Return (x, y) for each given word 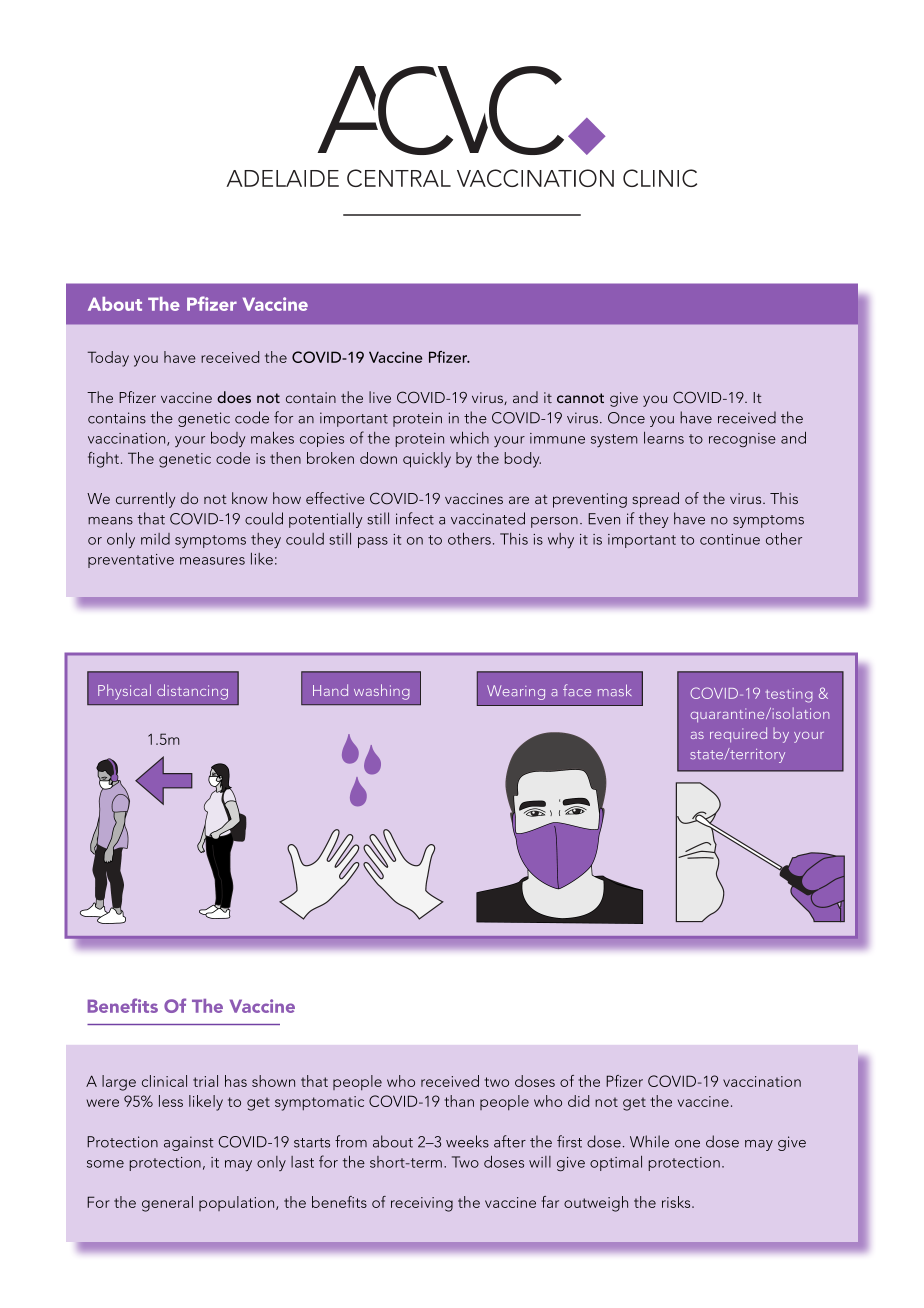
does (234, 397)
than (459, 1101)
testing (789, 695)
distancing (192, 692)
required (738, 734)
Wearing (516, 692)
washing (382, 692)
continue (730, 539)
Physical (124, 692)
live (380, 397)
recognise (742, 440)
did (578, 1101)
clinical (164, 1081)
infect (415, 518)
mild (155, 539)
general (167, 1204)
